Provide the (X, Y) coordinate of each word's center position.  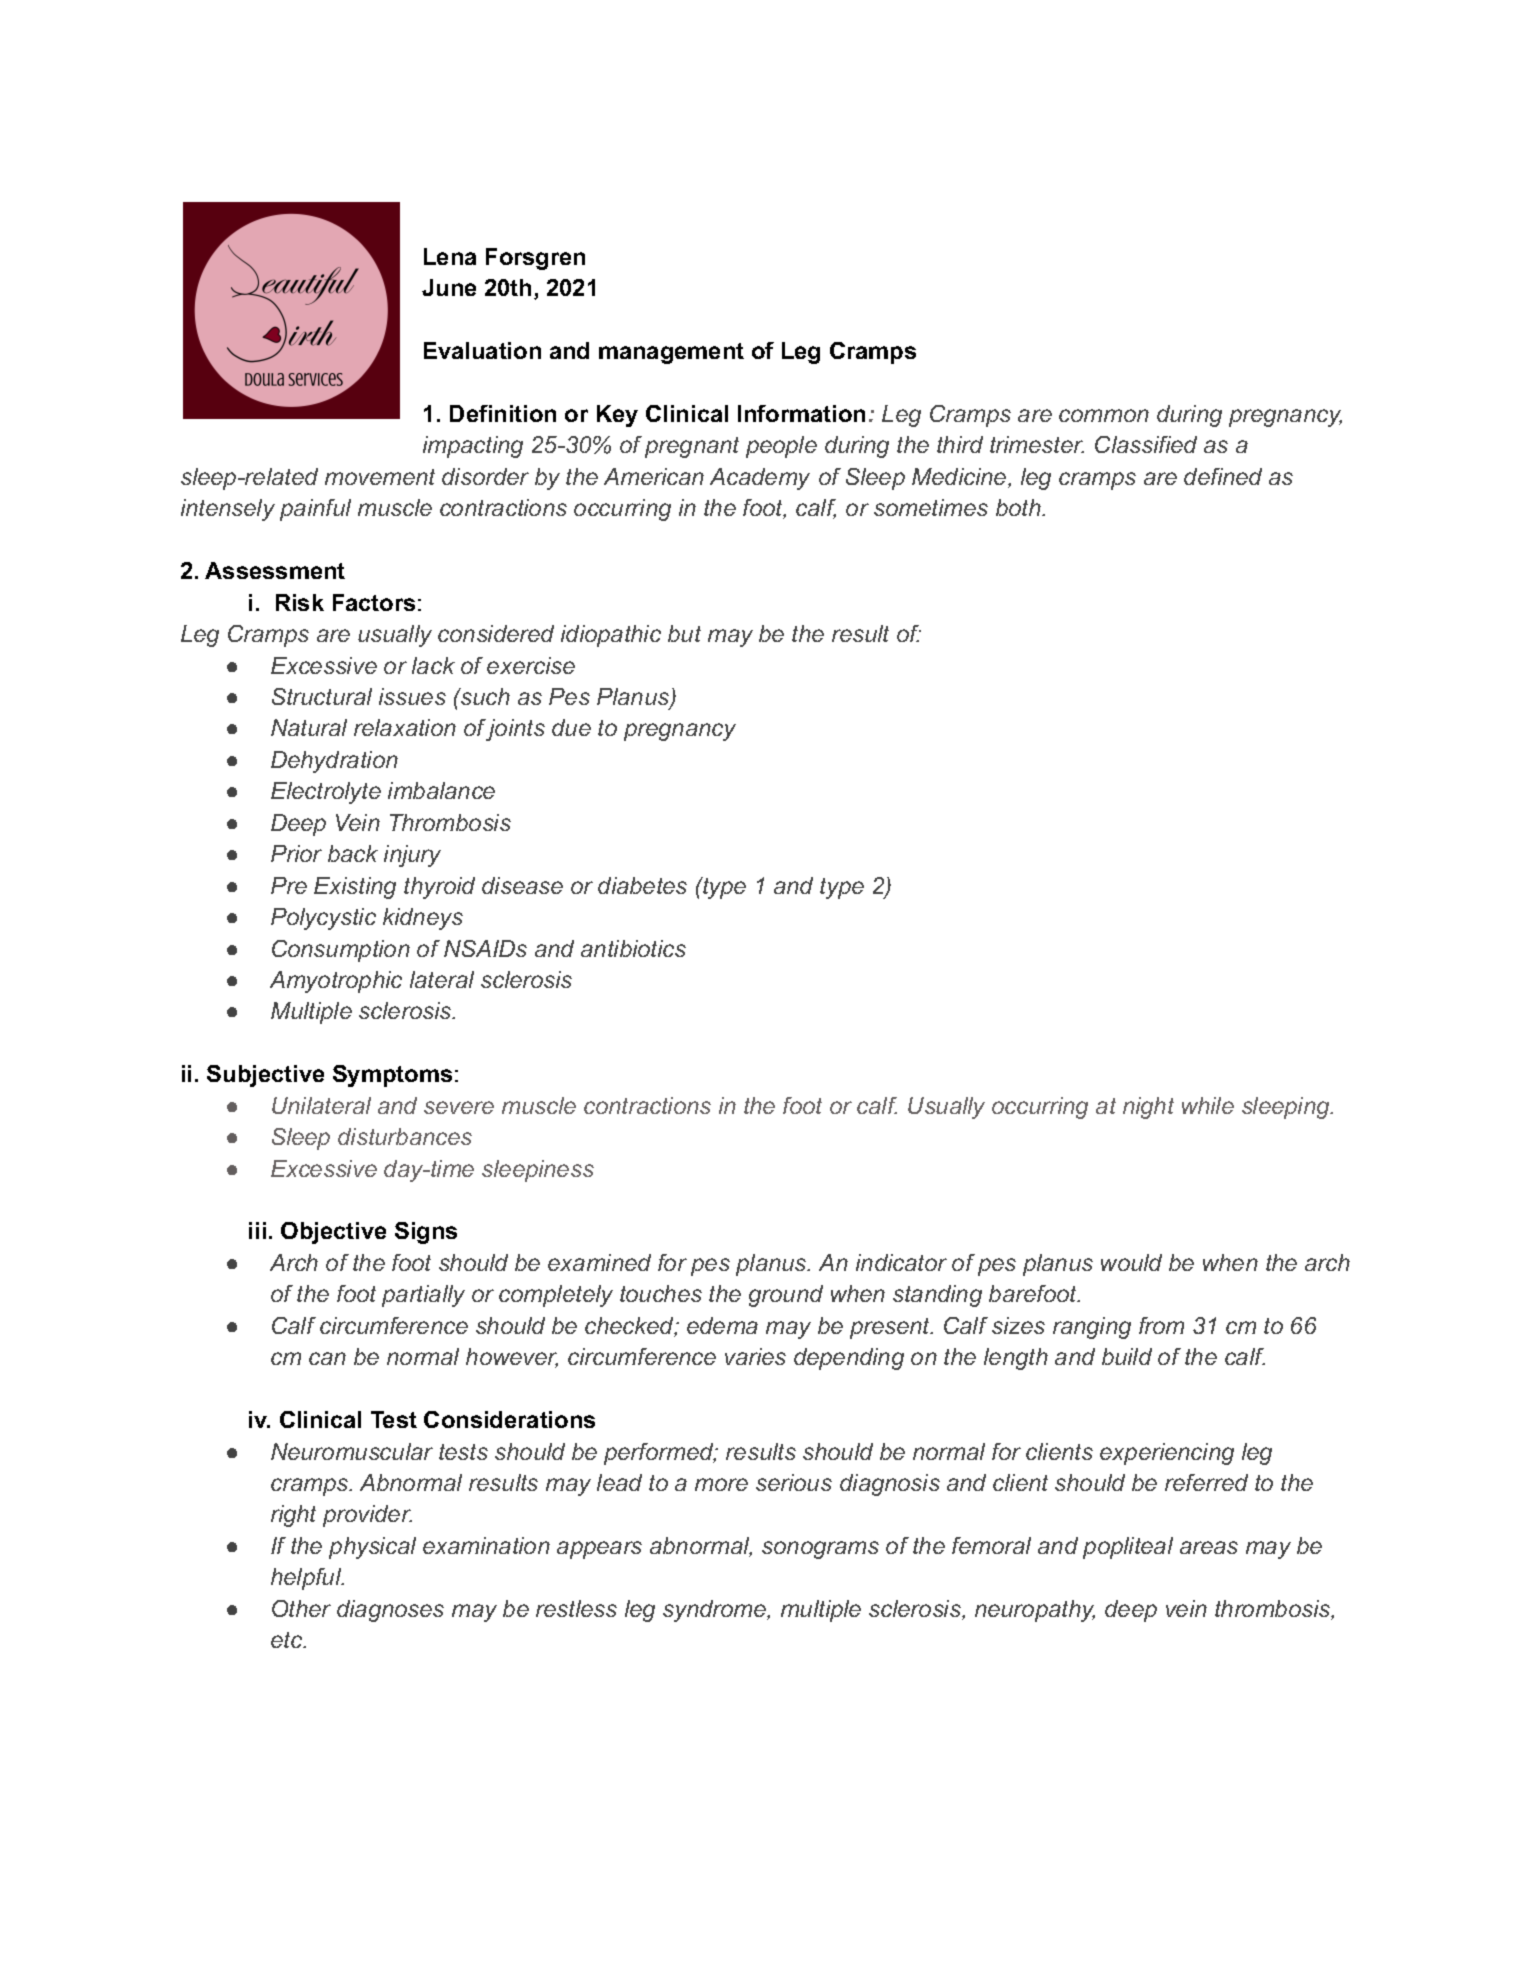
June (449, 287)
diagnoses (390, 1611)
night (1148, 1108)
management (671, 353)
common (1104, 415)
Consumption (341, 951)
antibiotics (633, 948)
